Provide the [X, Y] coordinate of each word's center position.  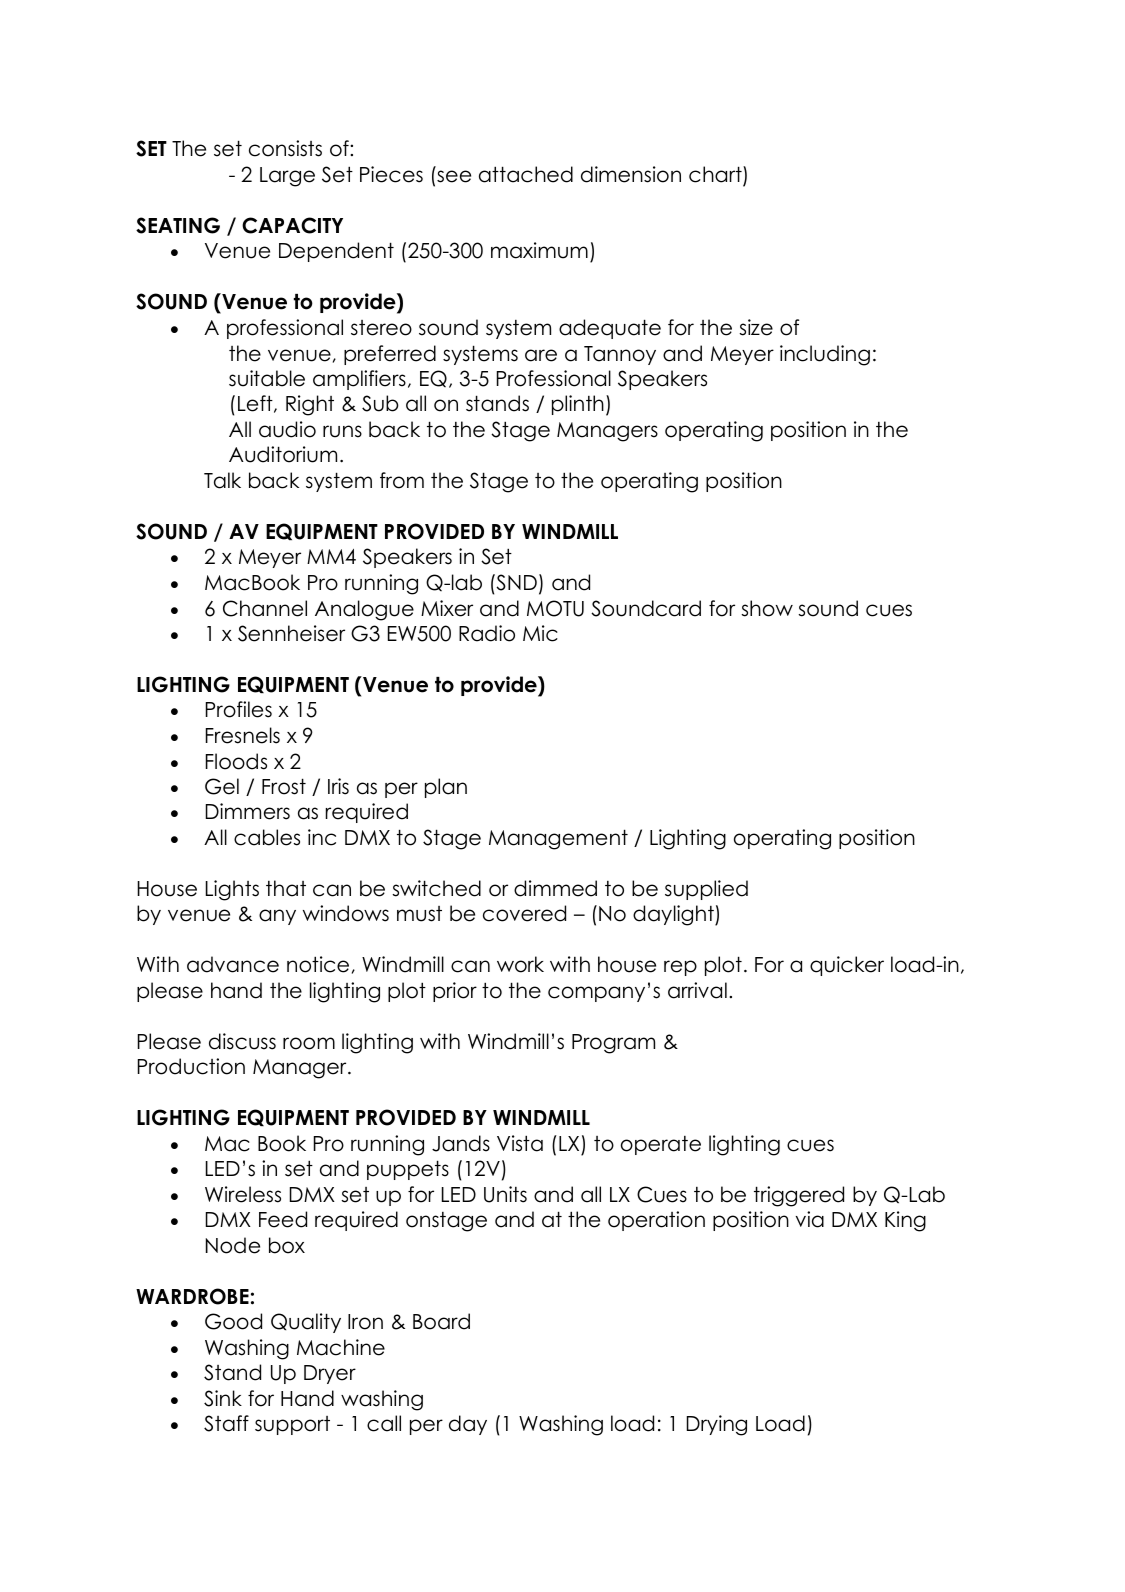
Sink [223, 1398]
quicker [847, 966]
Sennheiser [291, 633]
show [767, 608]
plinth [578, 405]
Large [287, 177]
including [825, 355]
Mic [540, 633]
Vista [520, 1143]
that [286, 888]
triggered [799, 1196]
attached [526, 174]
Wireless [243, 1194]
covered [524, 913]
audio [287, 429]
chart [716, 175]
